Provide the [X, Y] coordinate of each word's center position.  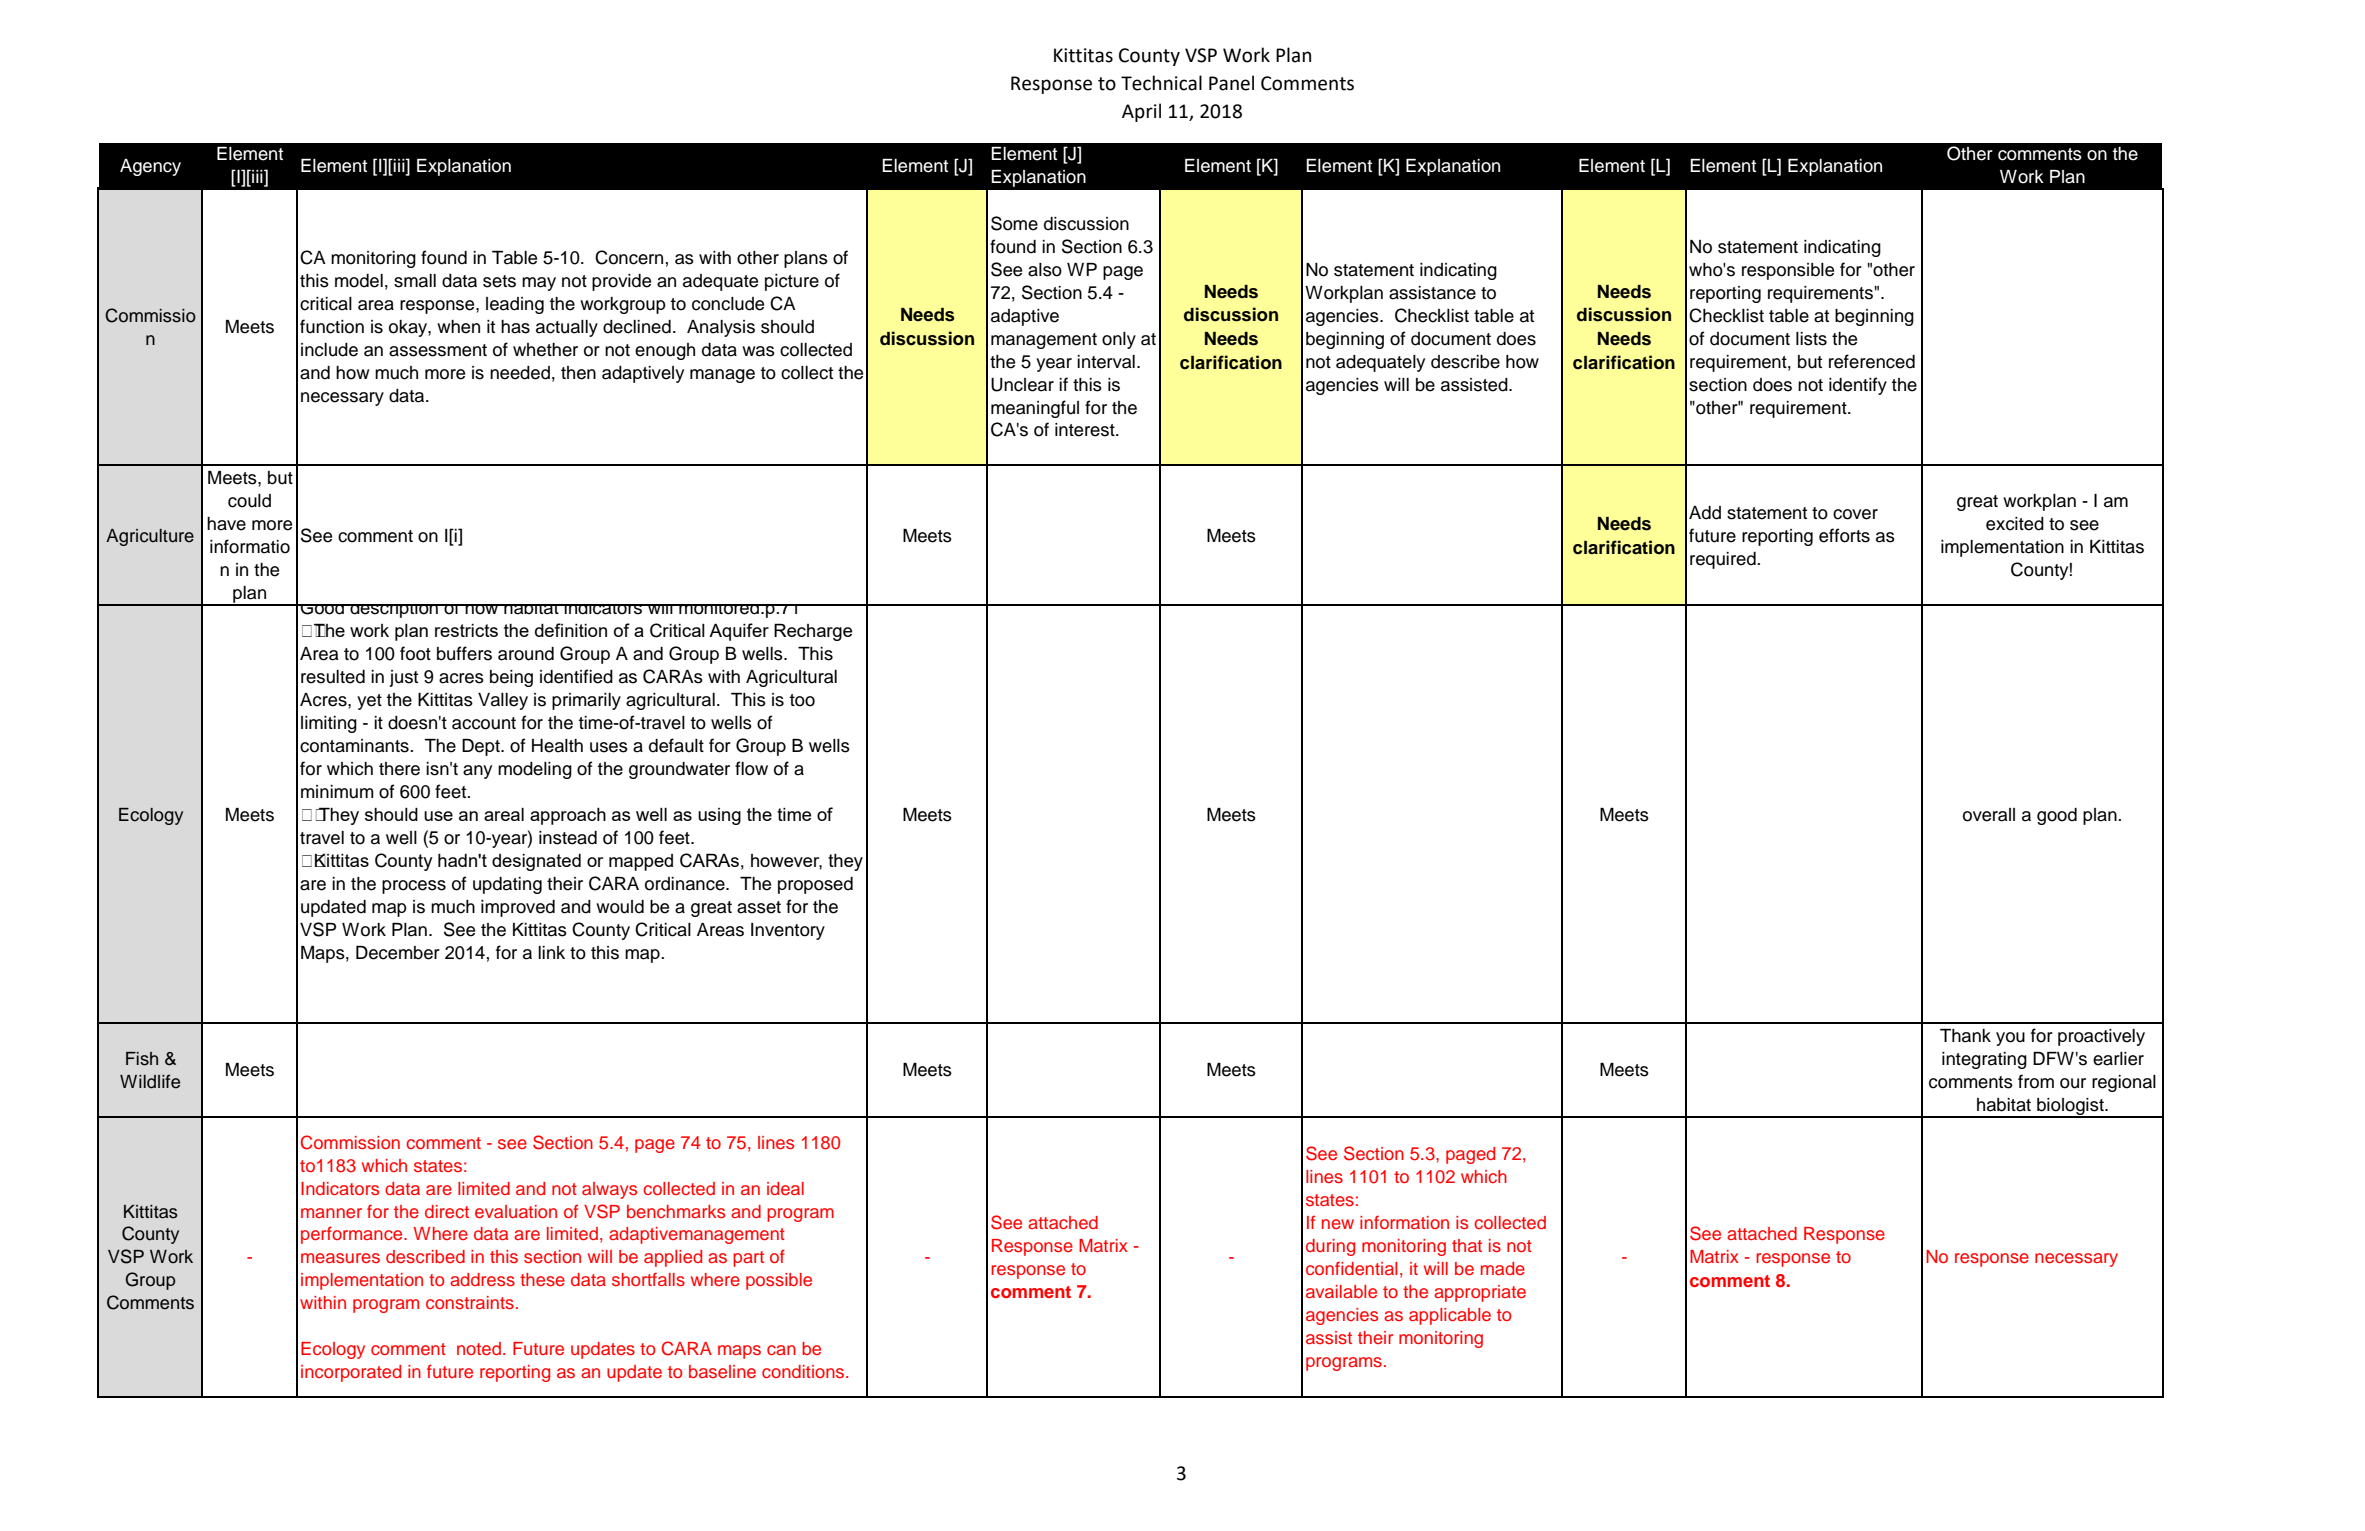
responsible [1788, 271]
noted [479, 1348]
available [1341, 1291]
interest [1086, 430]
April [1141, 112]
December [398, 953]
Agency [150, 167]
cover [1855, 514]
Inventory [788, 931]
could [249, 501]
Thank [1965, 1036]
